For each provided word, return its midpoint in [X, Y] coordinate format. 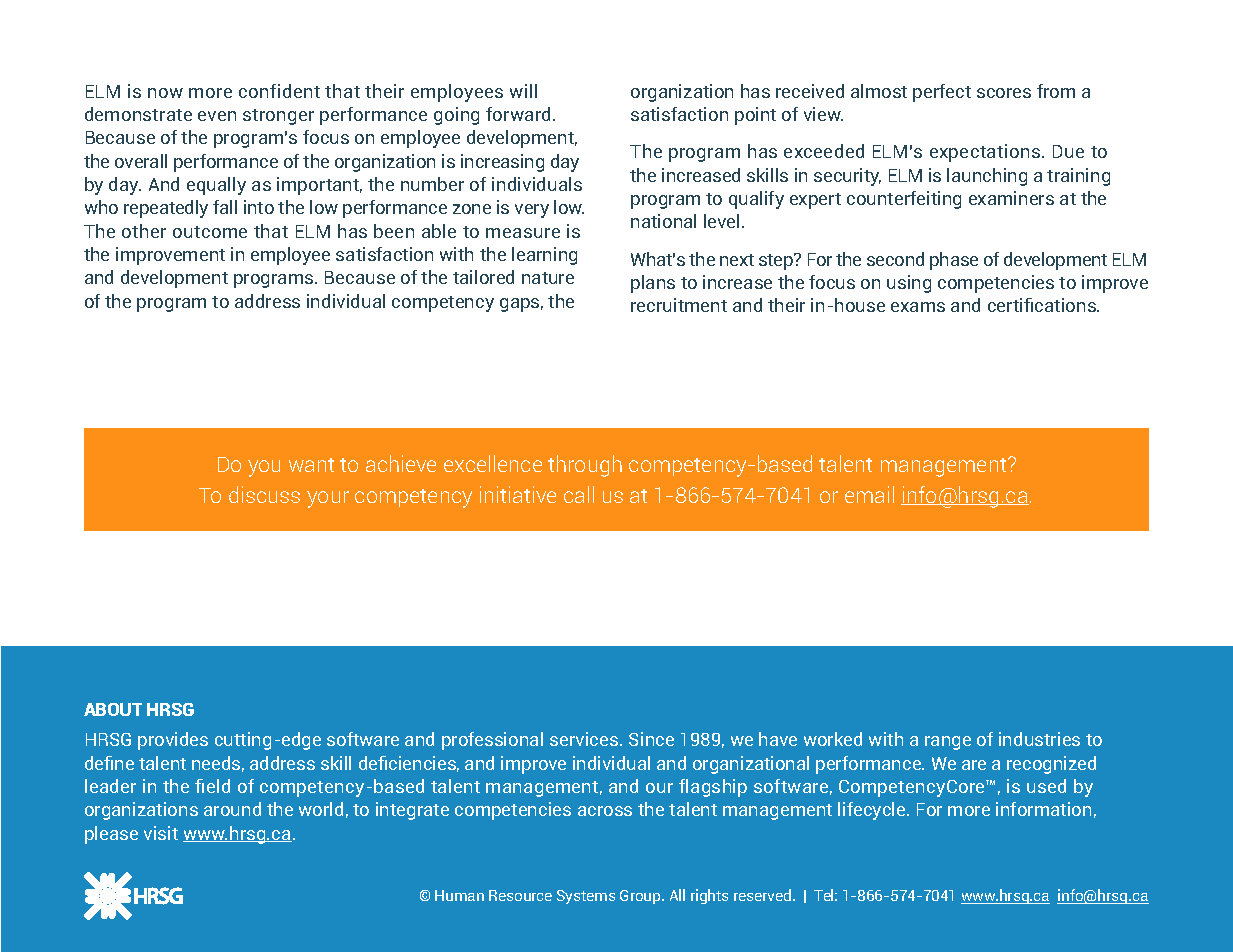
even [217, 116]
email [869, 494]
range [948, 743]
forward [520, 114]
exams [918, 307]
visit [161, 833]
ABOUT [113, 709]
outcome [210, 232]
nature [548, 278]
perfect [942, 93]
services [585, 739]
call [579, 494]
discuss [264, 494]
